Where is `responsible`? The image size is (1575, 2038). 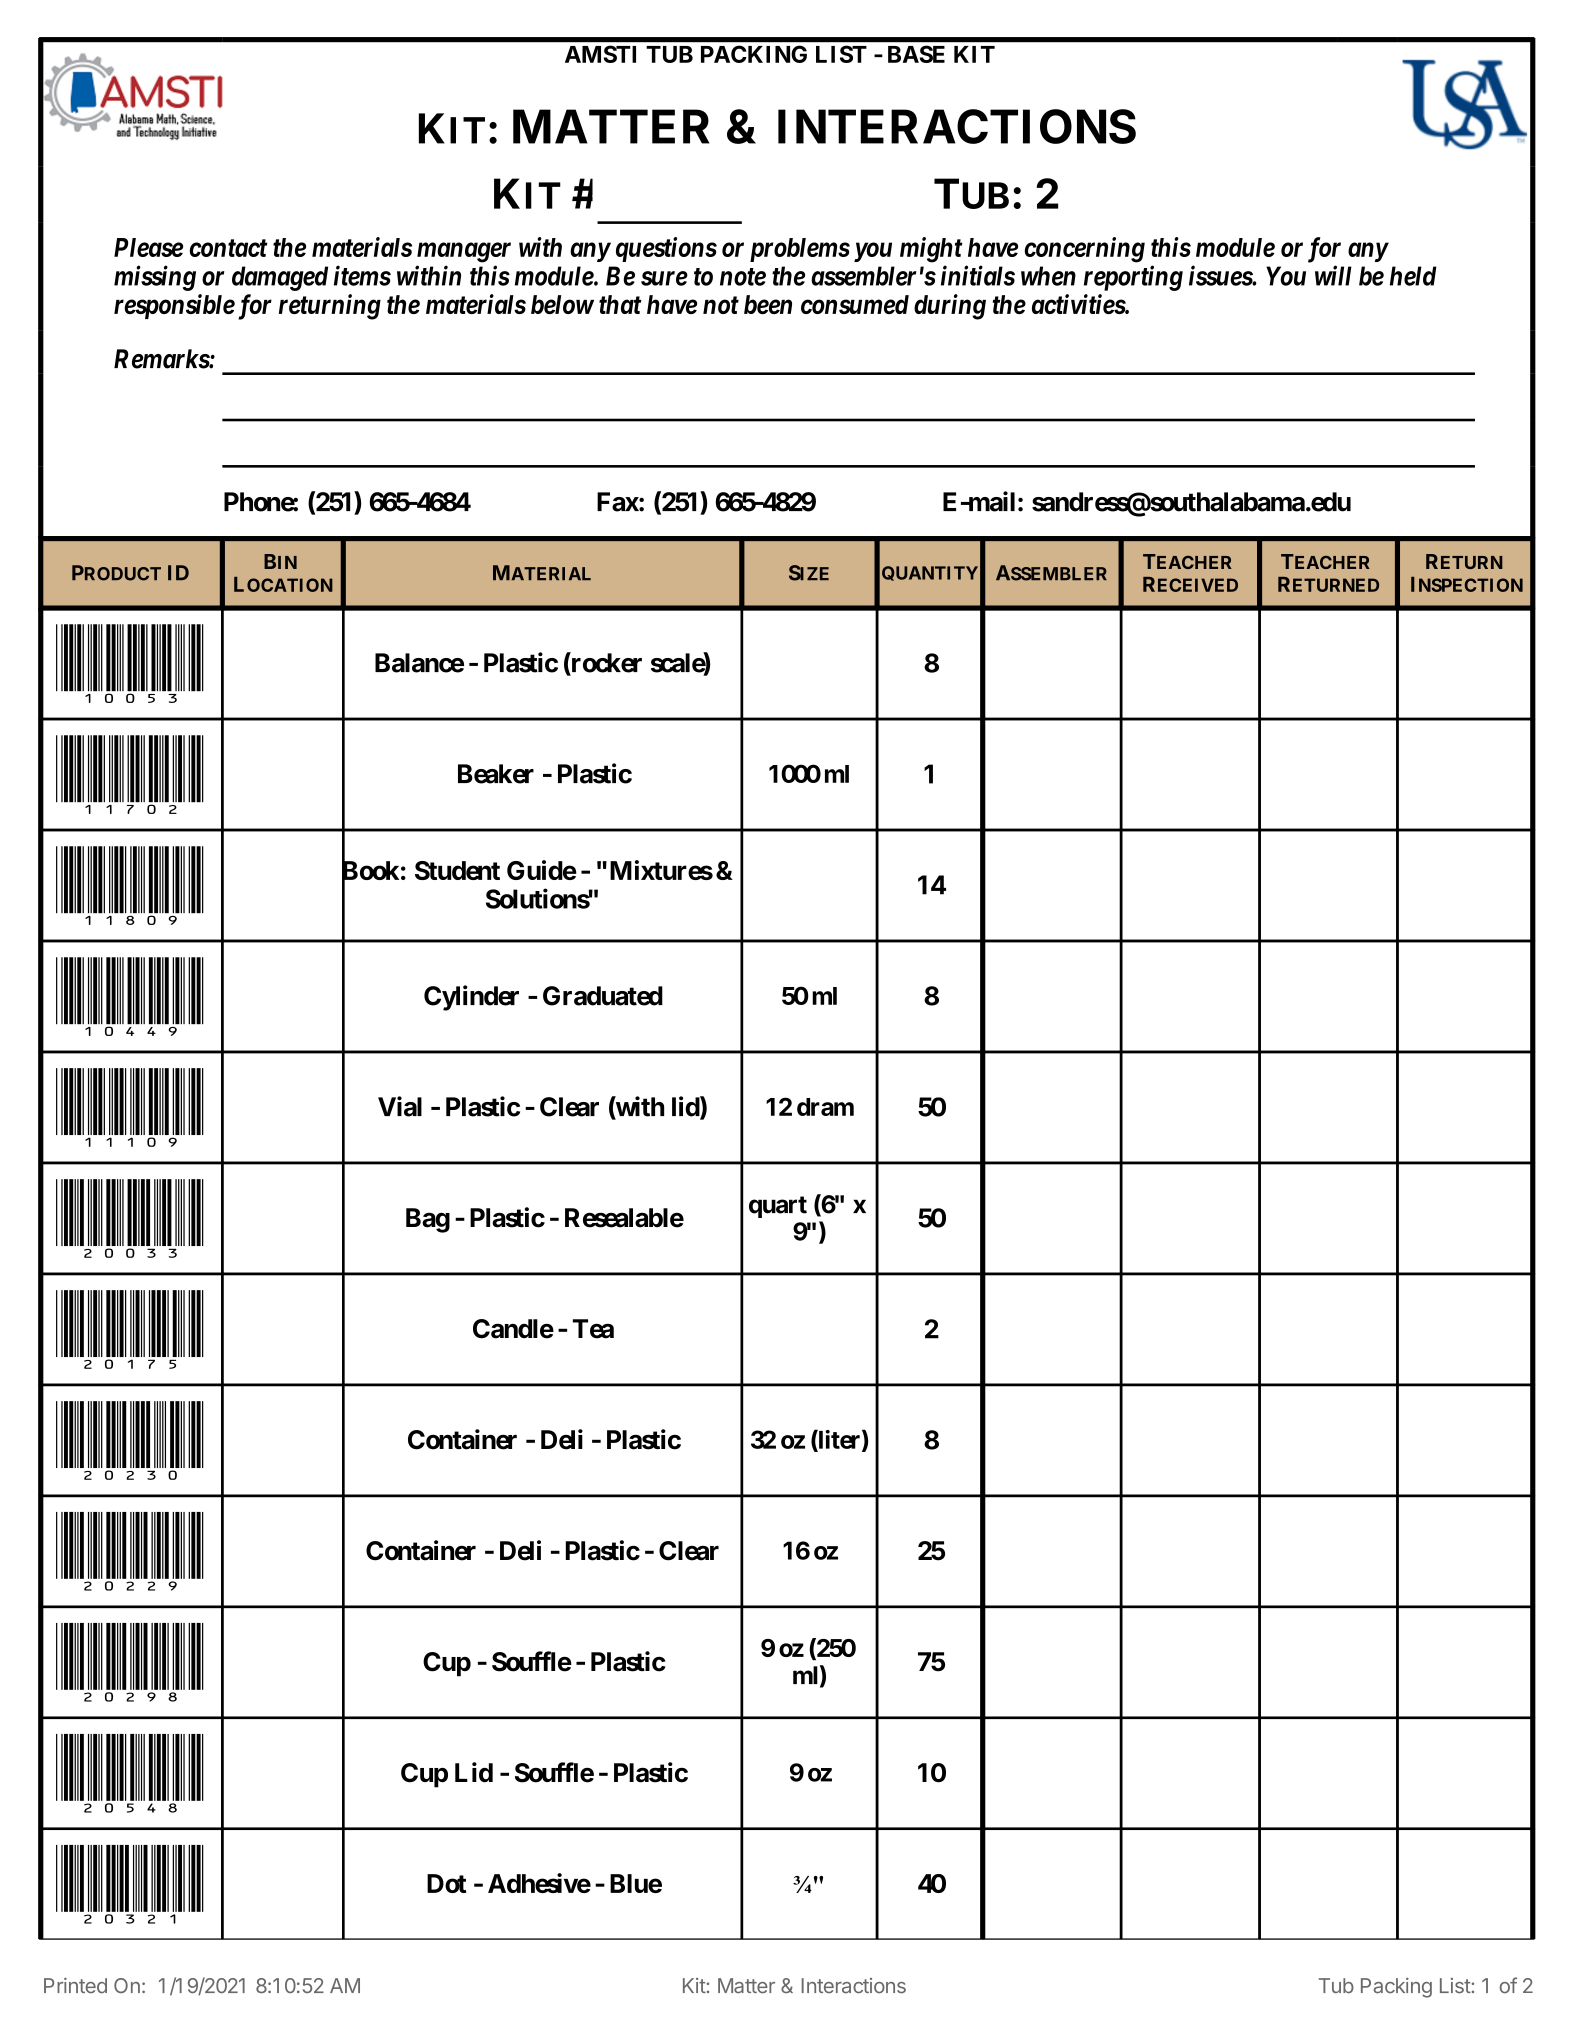 responsible is located at coordinates (174, 306).
